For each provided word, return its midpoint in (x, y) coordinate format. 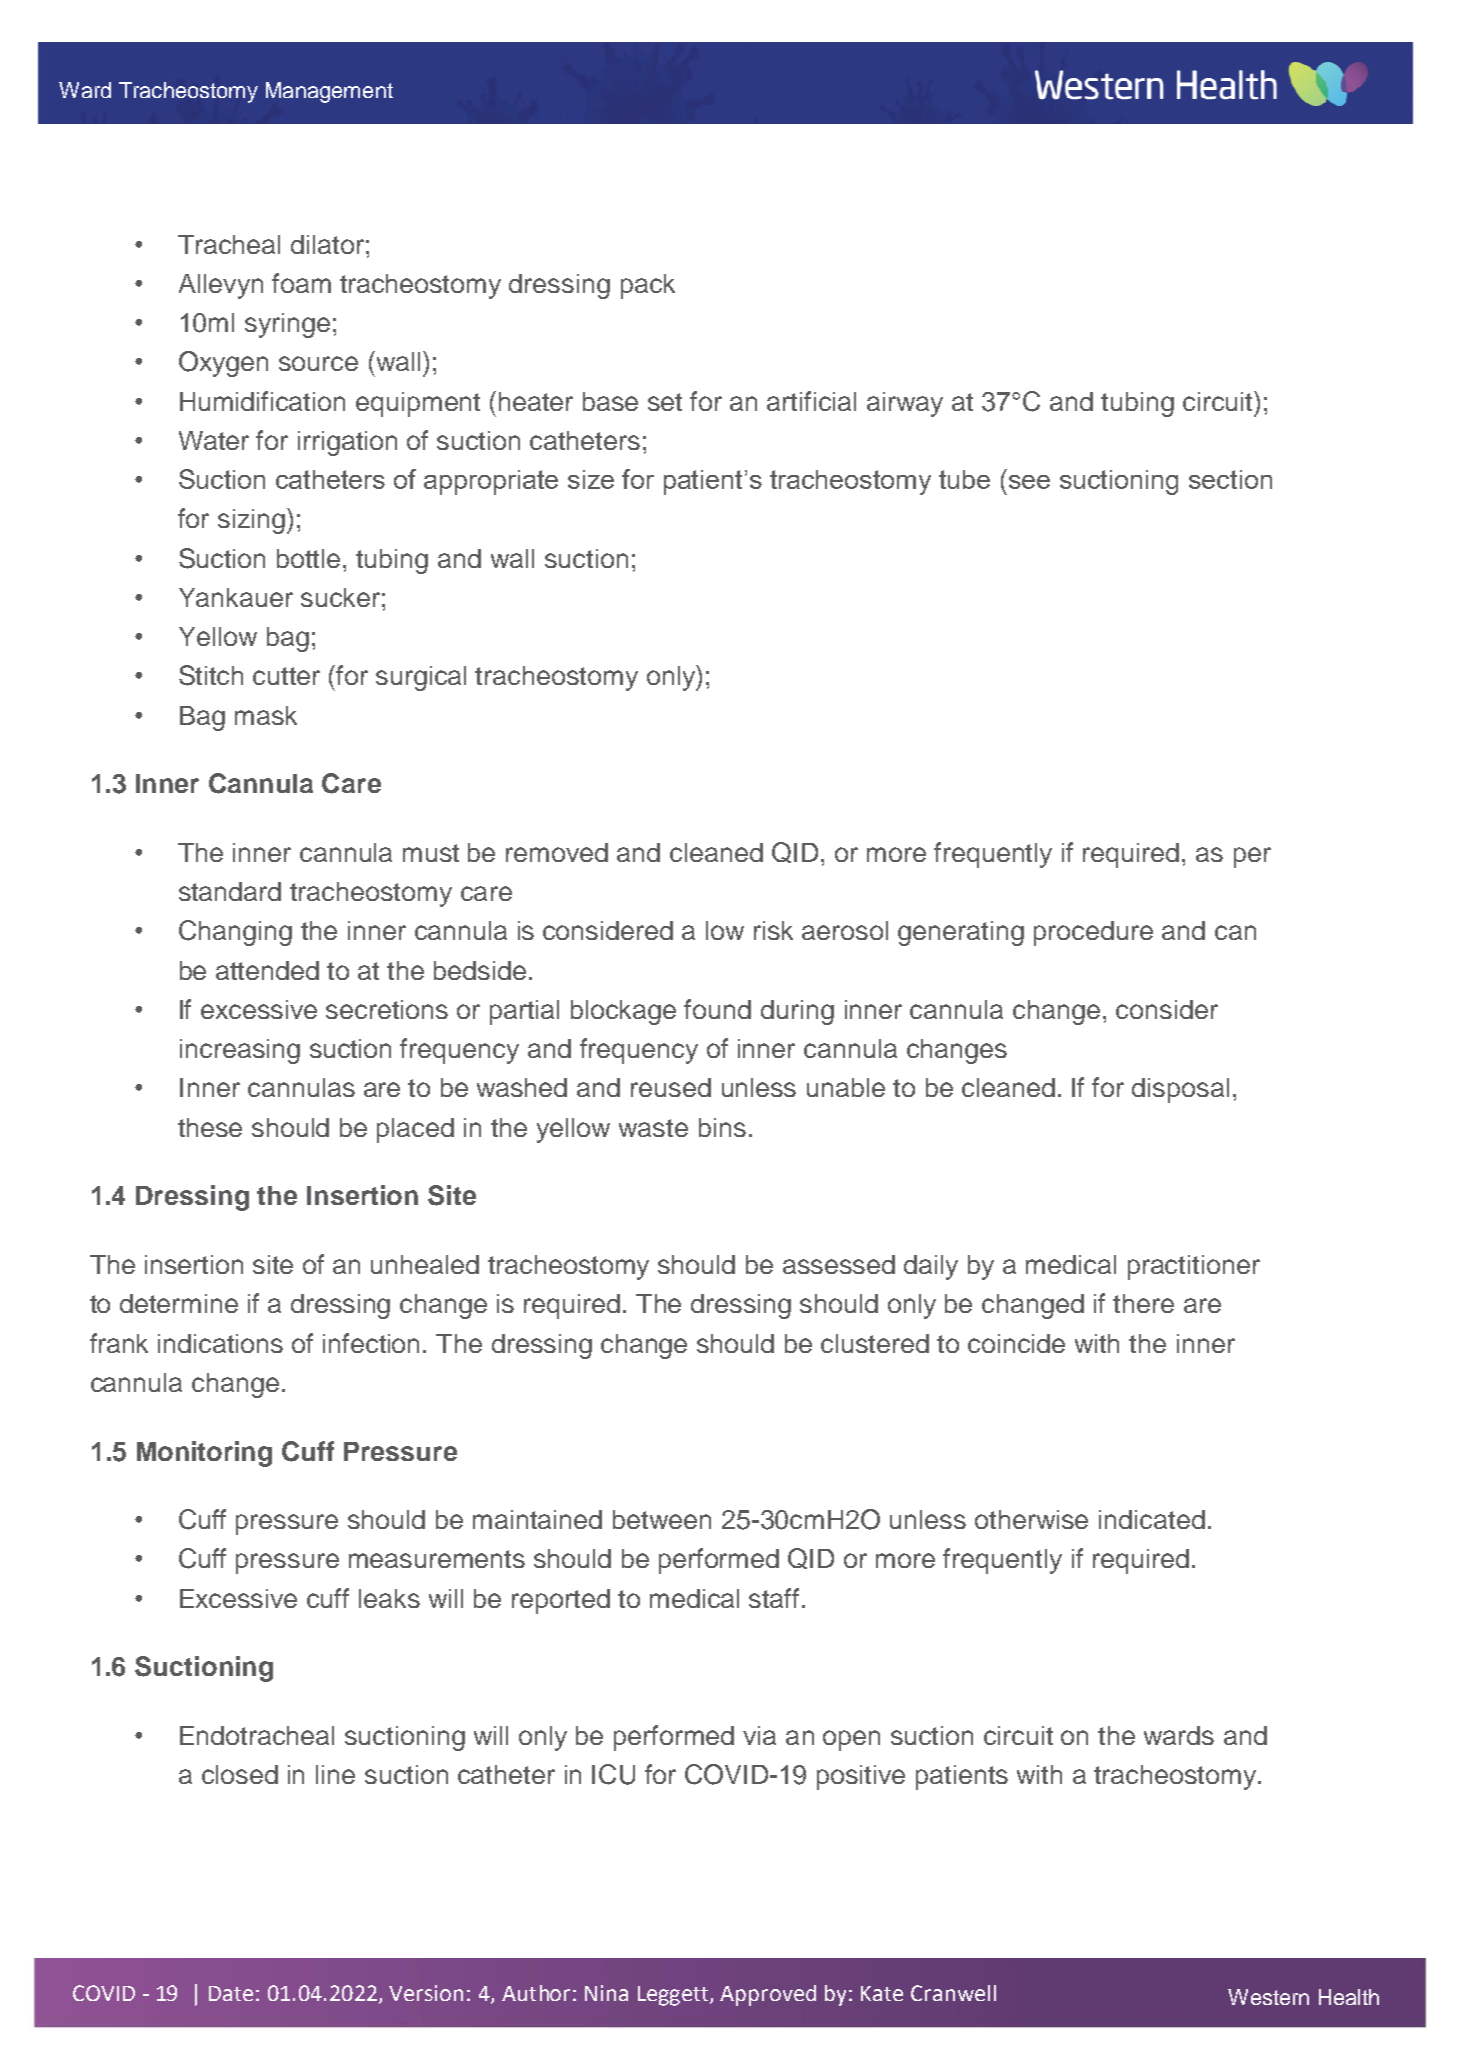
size (591, 479)
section (1230, 479)
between (662, 1519)
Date (231, 1993)
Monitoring (204, 1454)
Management (329, 92)
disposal (1180, 1090)
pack (648, 286)
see (1029, 482)
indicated (1152, 1519)
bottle (308, 558)
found (717, 1009)
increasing (240, 1051)
